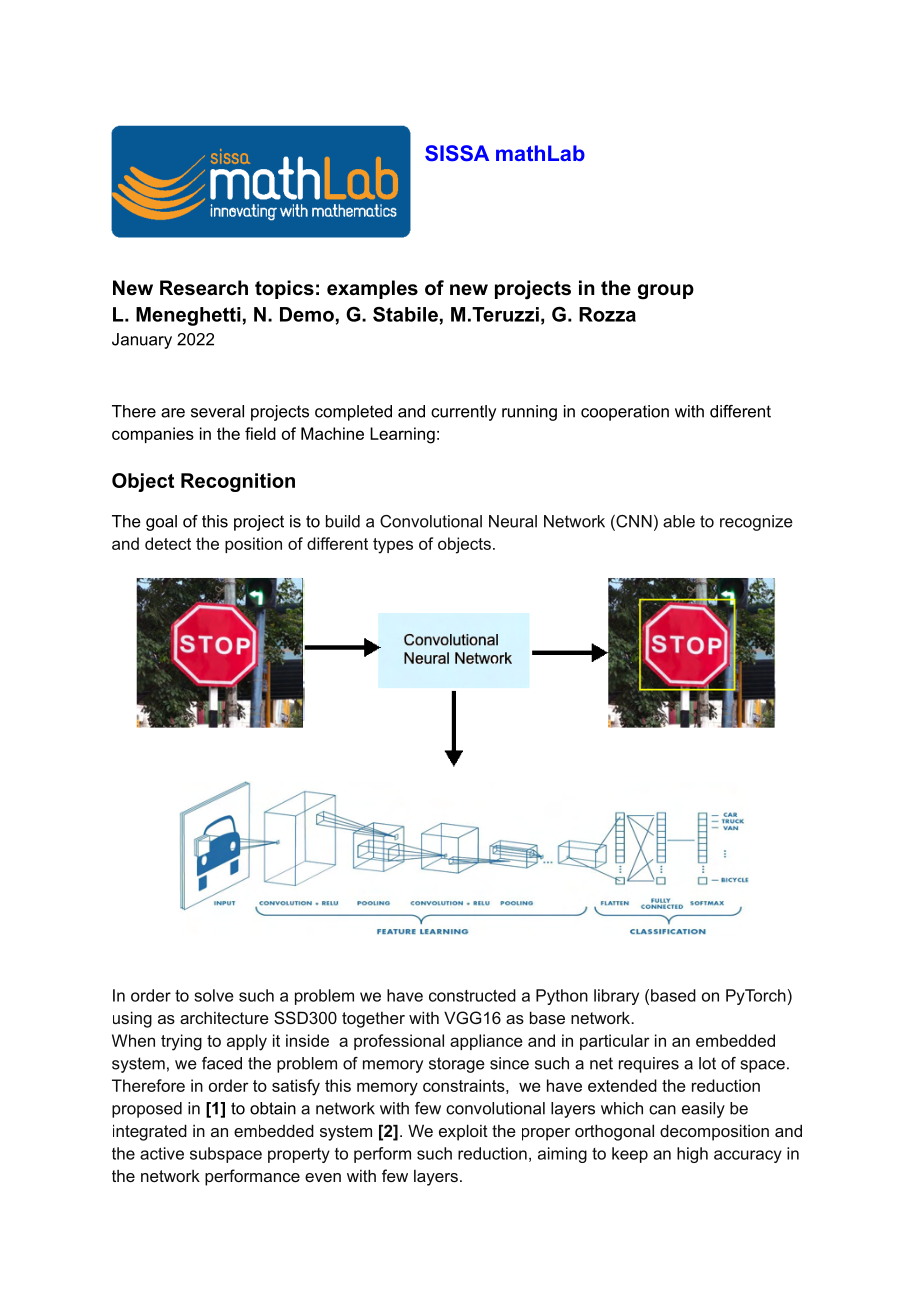 The image size is (924, 1307). Describe the element at coordinates (393, 546) in the page. I see `types` at that location.
